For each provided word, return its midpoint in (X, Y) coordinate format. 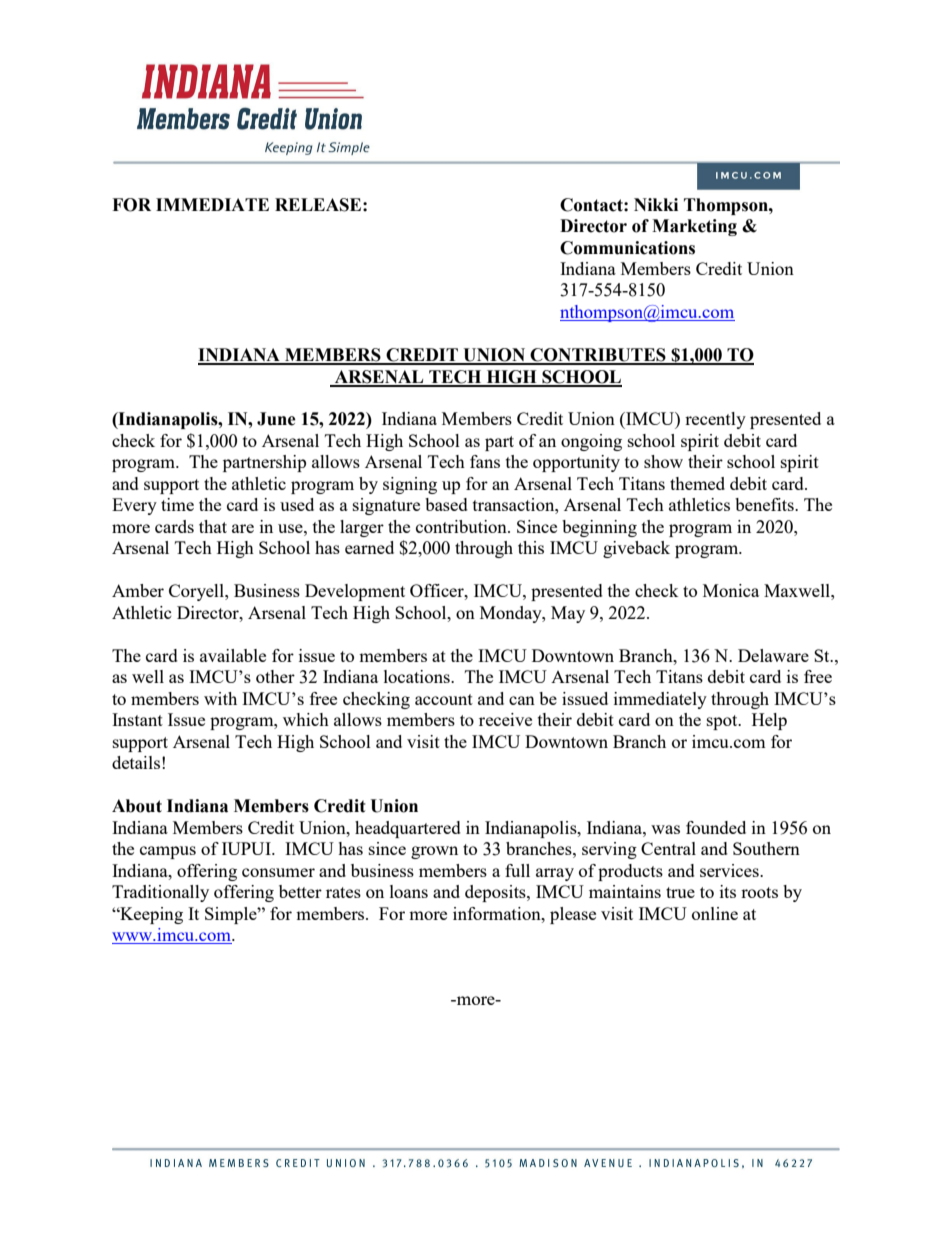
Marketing (694, 227)
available (233, 655)
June (276, 419)
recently (715, 420)
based (446, 504)
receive (505, 719)
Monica (731, 590)
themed (697, 483)
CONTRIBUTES (598, 356)
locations (418, 676)
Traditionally (160, 893)
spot (723, 722)
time (177, 504)
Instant (137, 719)
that (213, 526)
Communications (627, 248)
